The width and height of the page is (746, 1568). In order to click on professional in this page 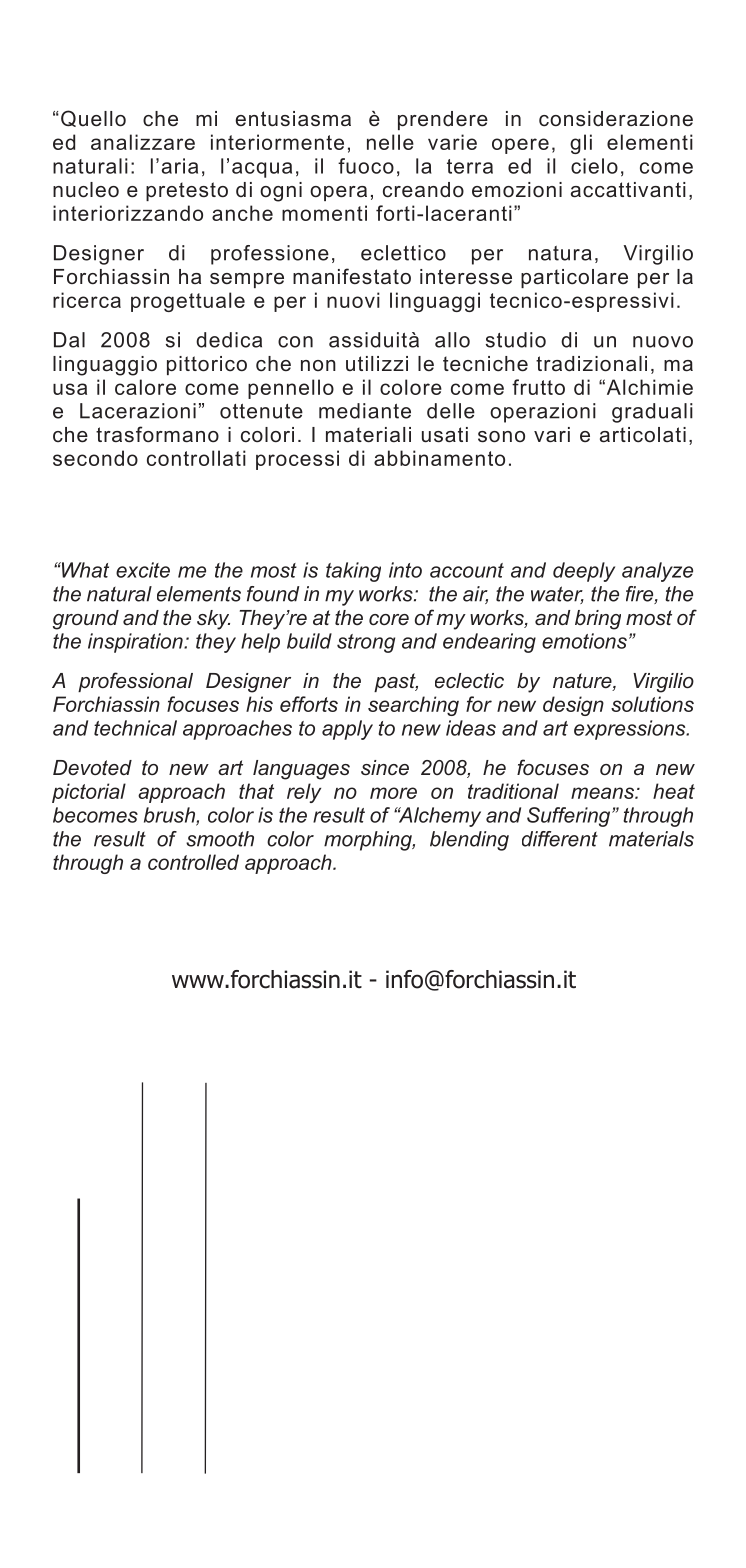, I will do `click(135, 682)`.
